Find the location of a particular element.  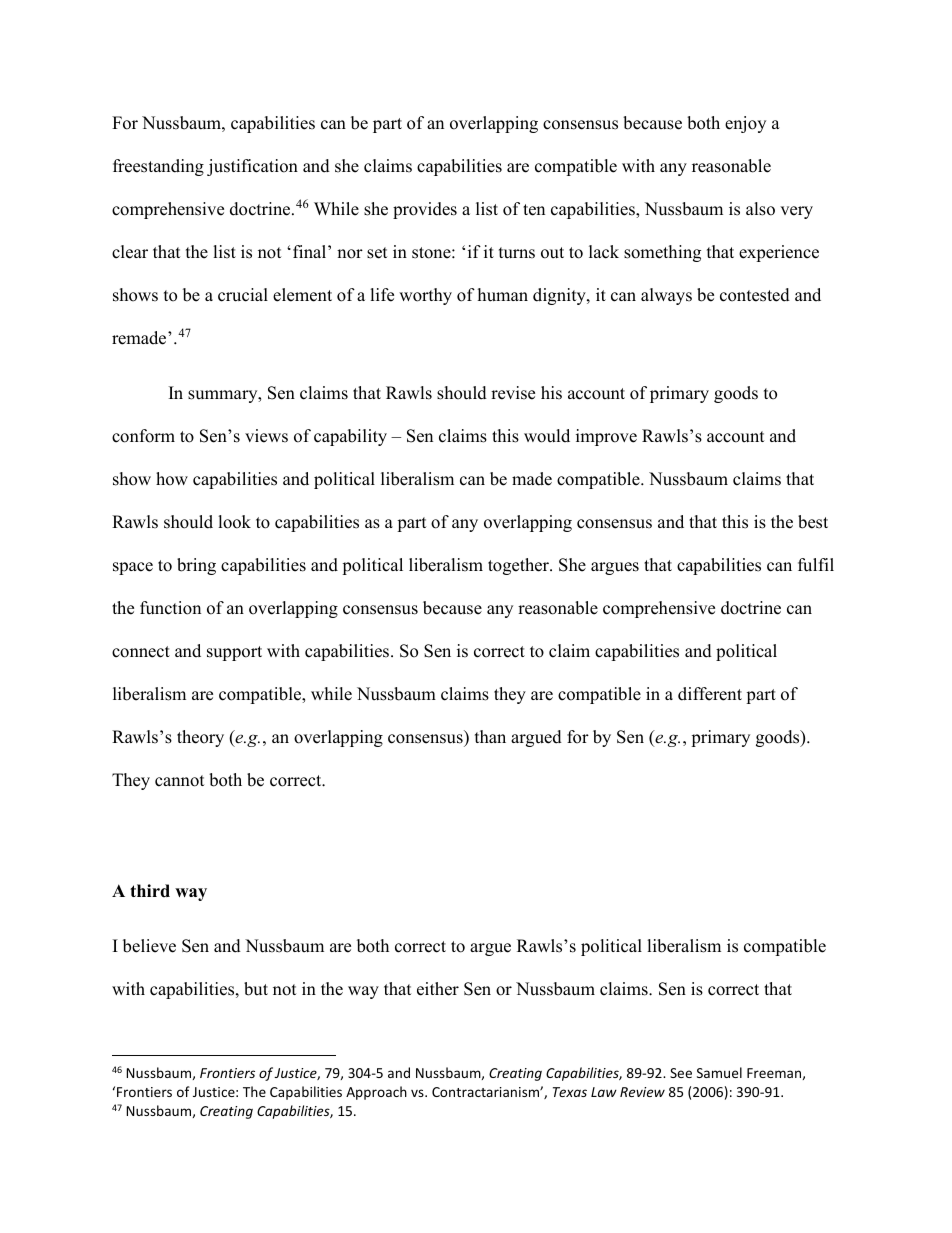

best is located at coordinates (813, 522).
